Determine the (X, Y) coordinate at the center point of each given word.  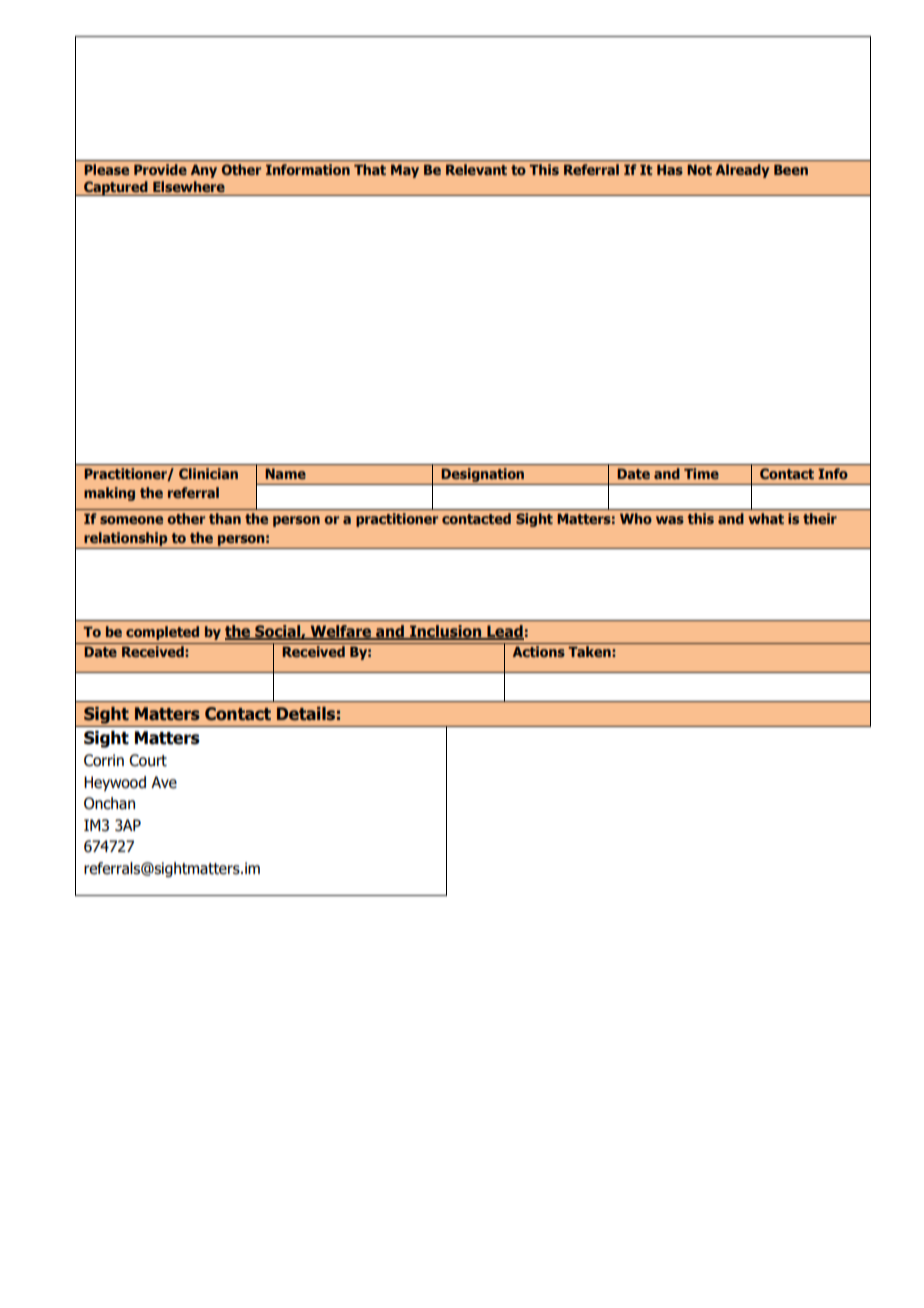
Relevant (476, 169)
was (670, 520)
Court (148, 760)
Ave (164, 782)
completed (162, 633)
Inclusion (445, 632)
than (225, 518)
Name (285, 473)
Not (699, 169)
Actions (539, 651)
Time (701, 473)
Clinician (208, 473)
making (109, 494)
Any (204, 171)
